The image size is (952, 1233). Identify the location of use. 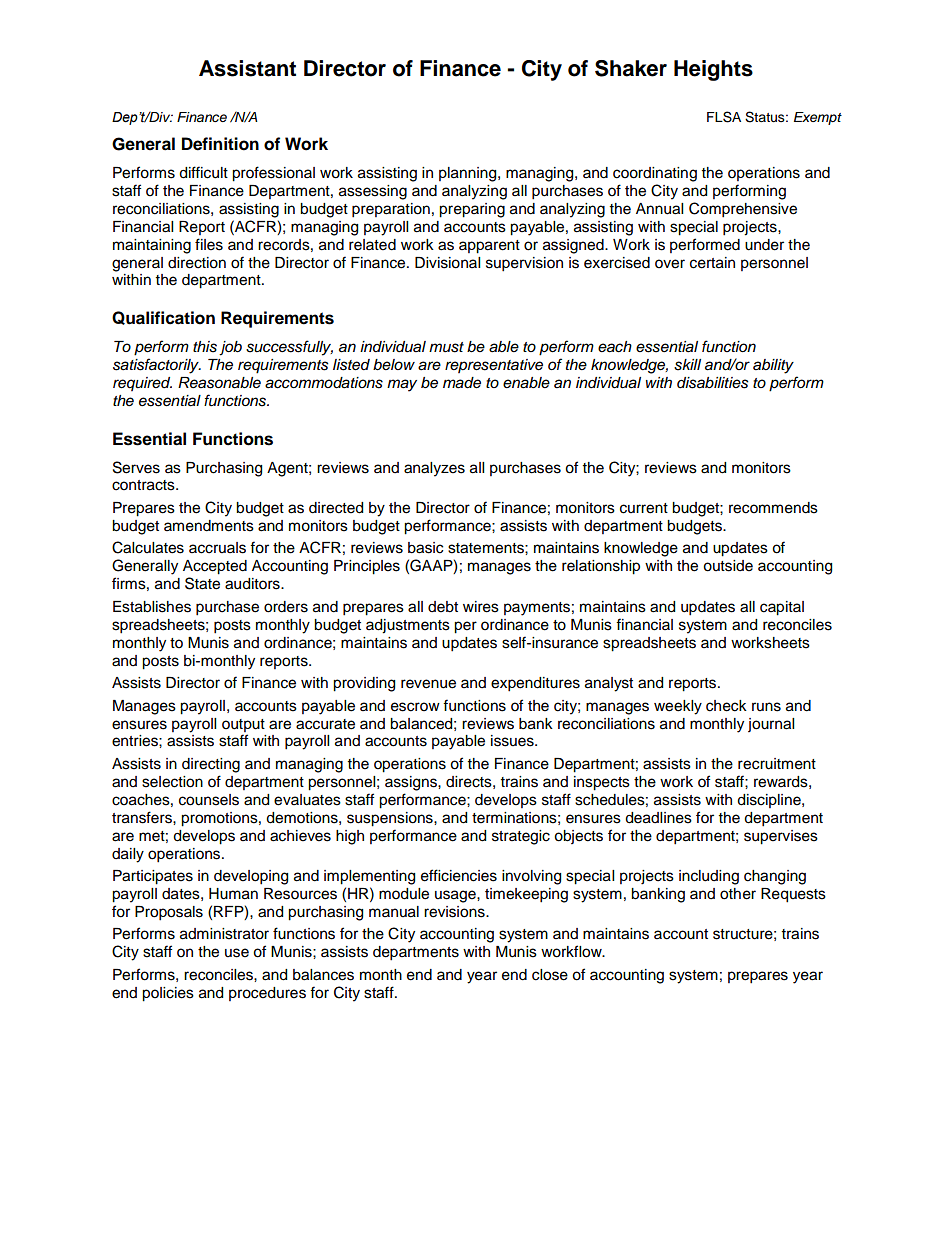
(237, 953).
